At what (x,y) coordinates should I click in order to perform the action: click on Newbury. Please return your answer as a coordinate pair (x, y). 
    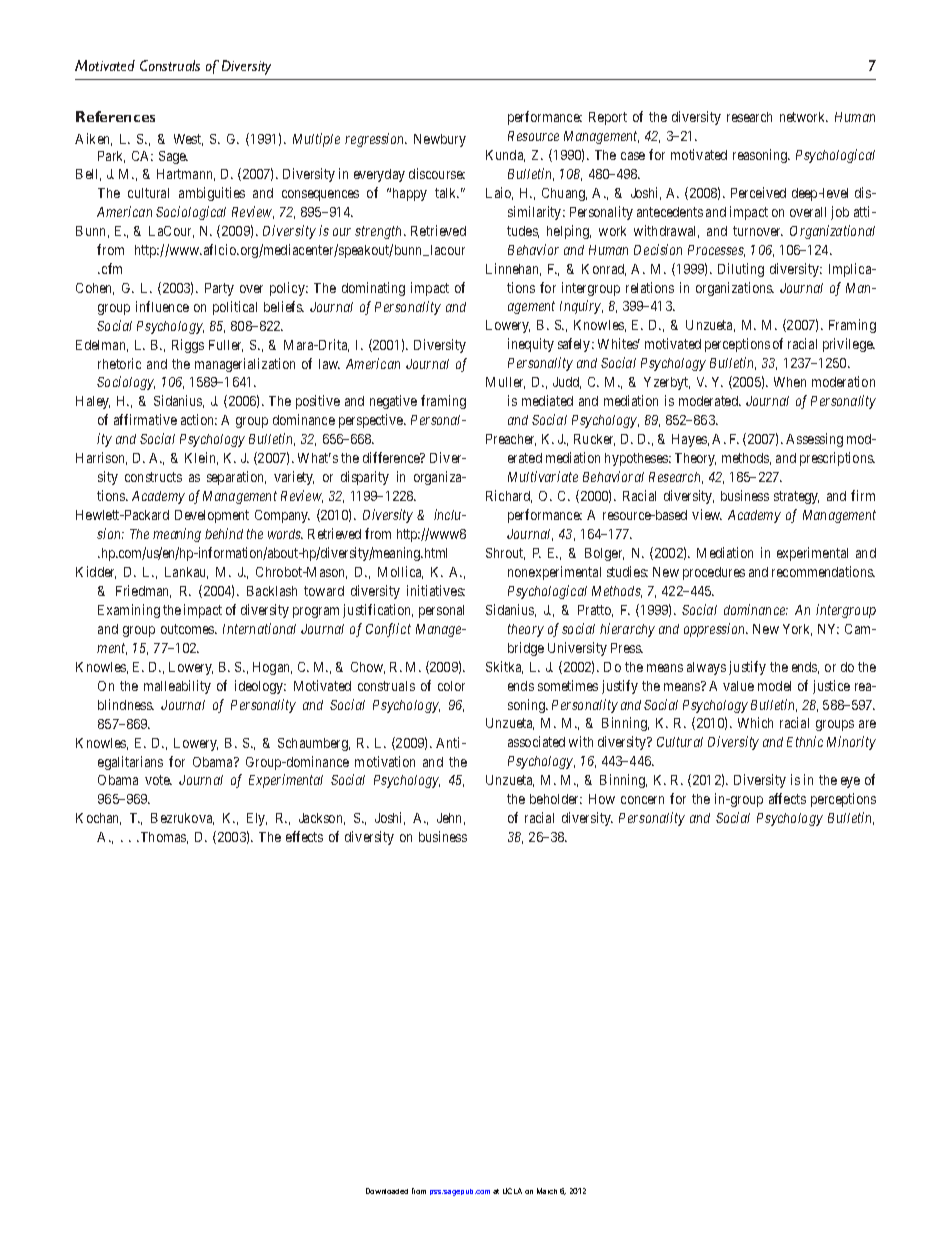
    Looking at the image, I should click on (440, 140).
